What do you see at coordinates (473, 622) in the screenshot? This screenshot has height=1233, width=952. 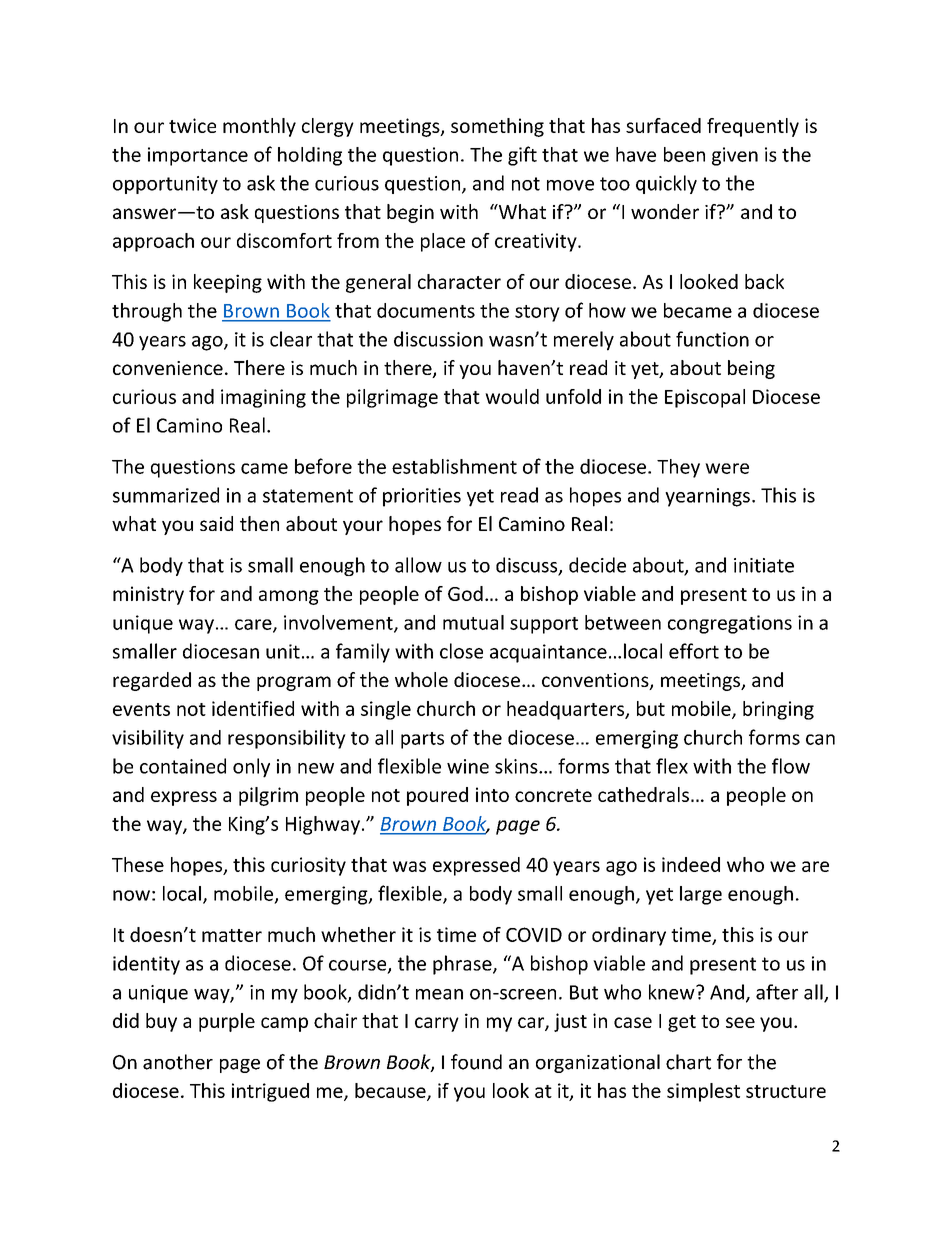 I see `mutual` at bounding box center [473, 622].
